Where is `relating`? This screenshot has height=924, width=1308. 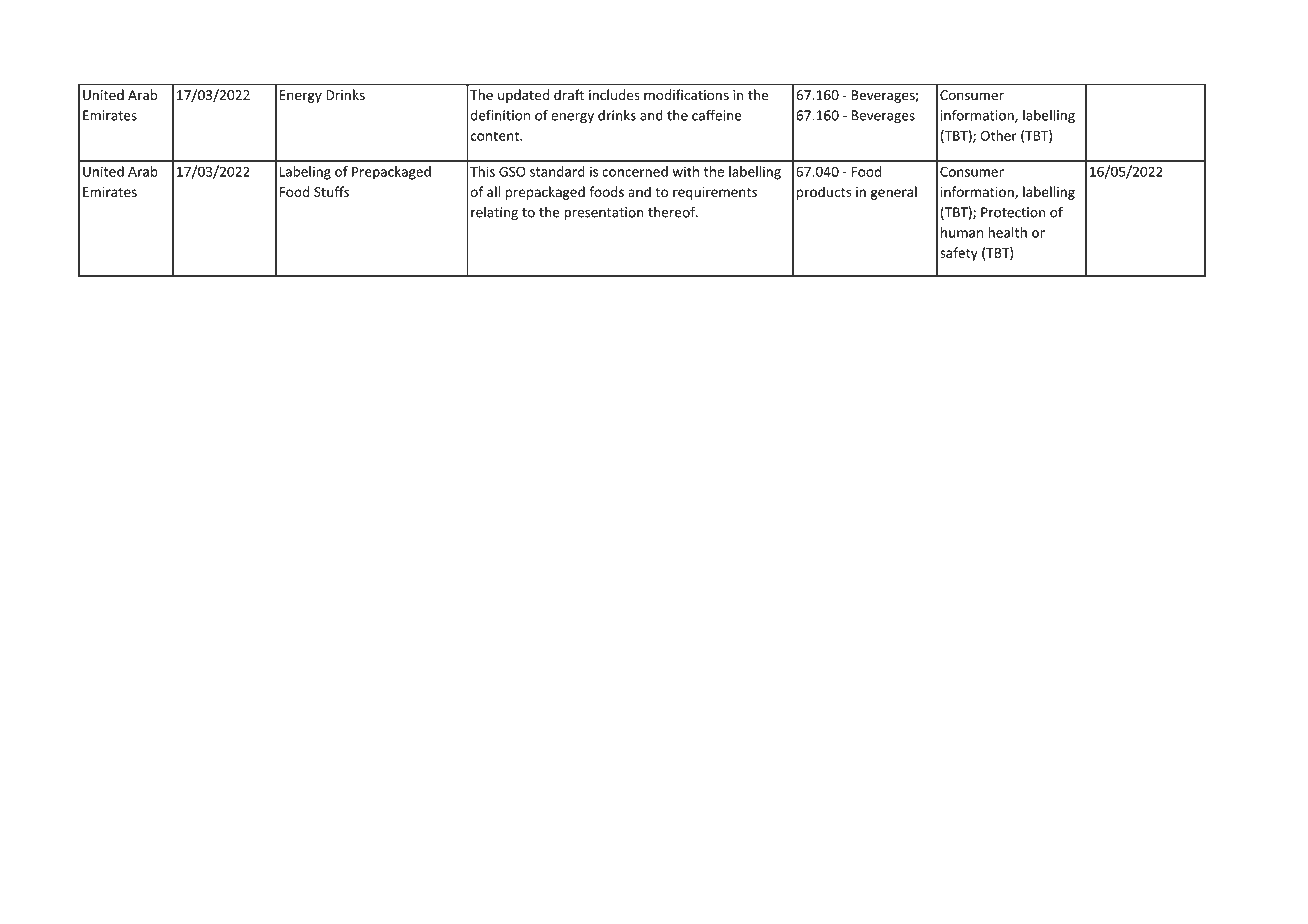 relating is located at coordinates (494, 213).
